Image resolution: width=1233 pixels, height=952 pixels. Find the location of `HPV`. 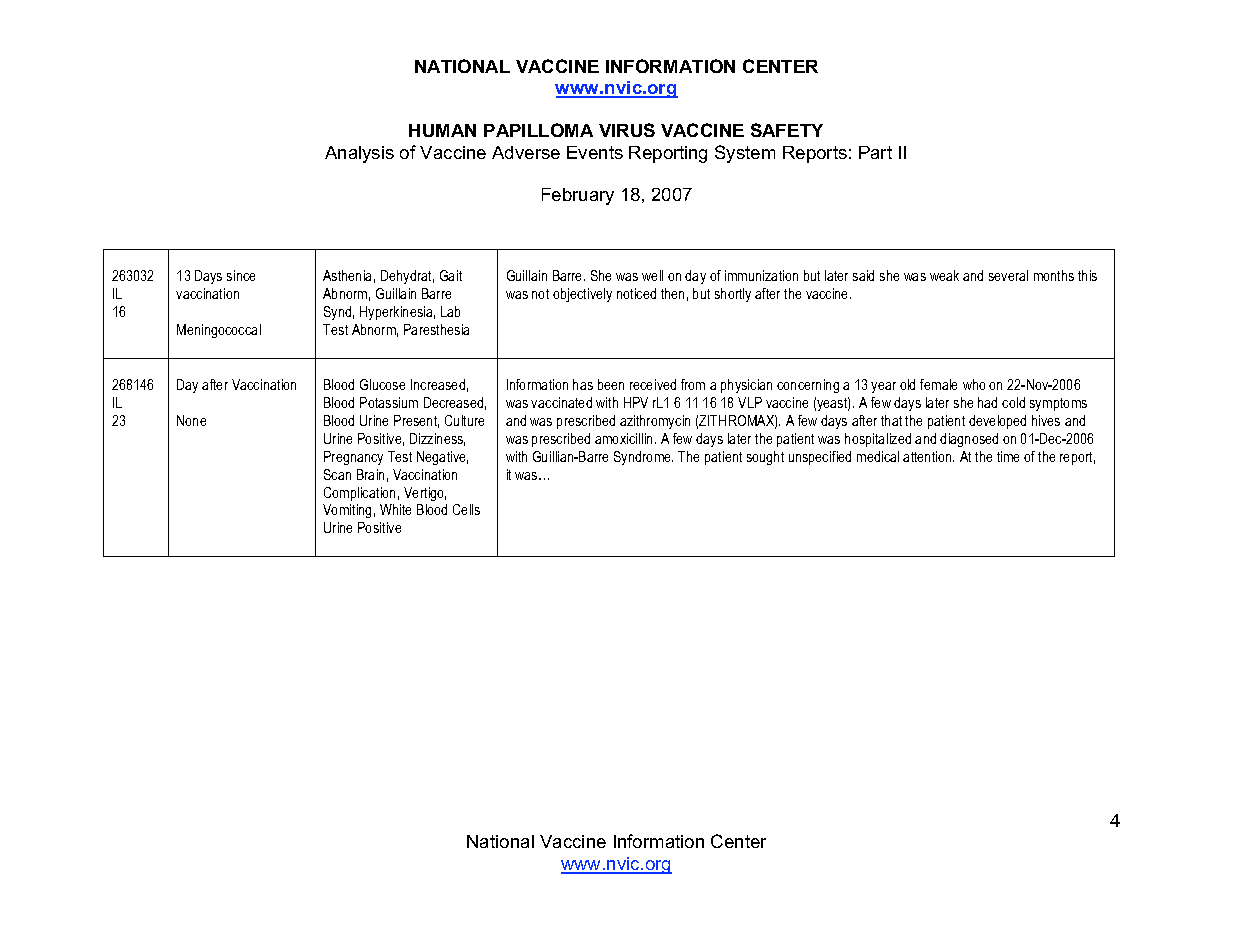

HPV is located at coordinates (636, 402).
